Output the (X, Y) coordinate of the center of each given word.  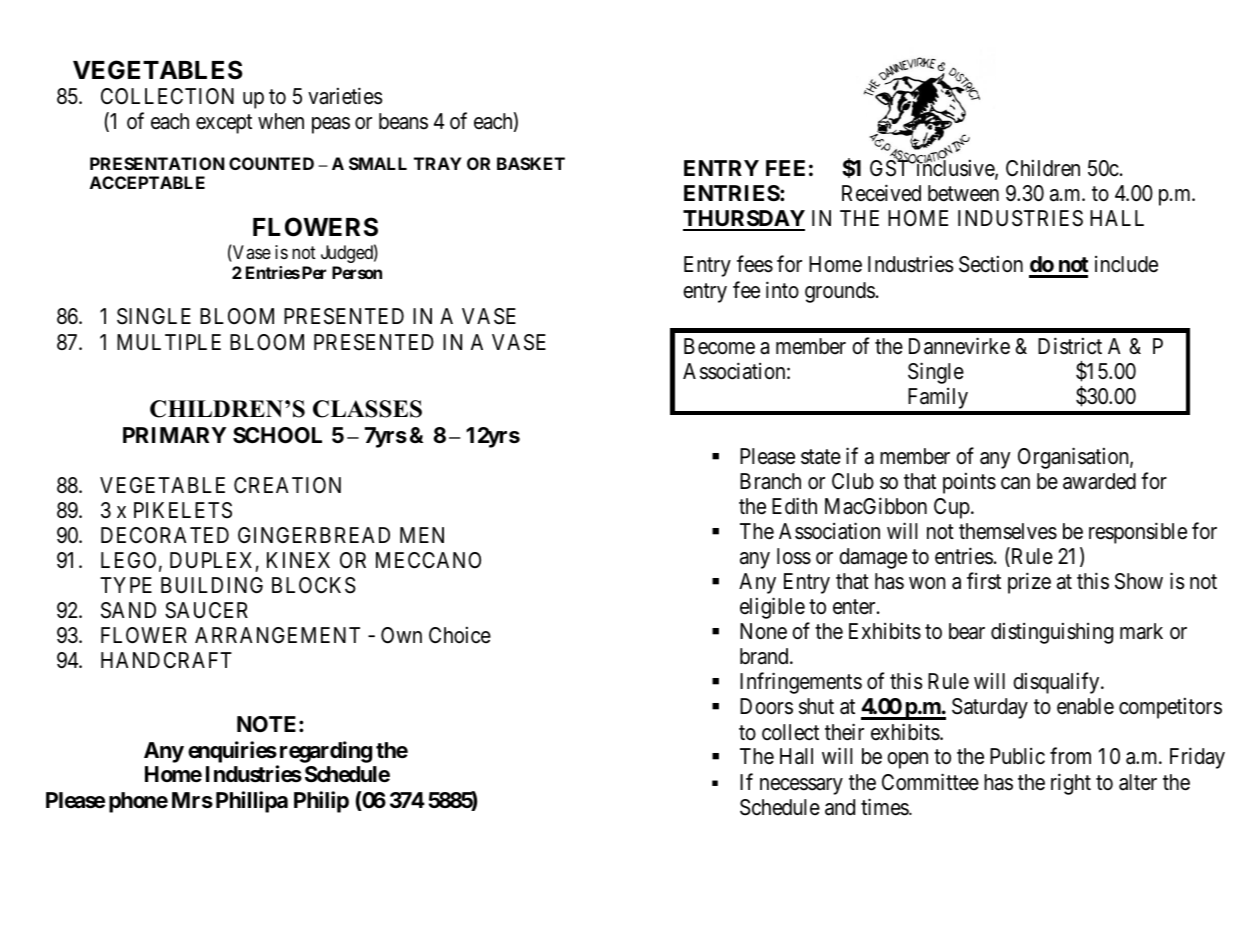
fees (755, 264)
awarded (1099, 481)
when (281, 121)
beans (403, 121)
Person (357, 272)
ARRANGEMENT (277, 635)
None (763, 631)
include (1126, 264)
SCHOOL (277, 435)
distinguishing (1052, 633)
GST (891, 168)
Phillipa (252, 802)
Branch (770, 481)
